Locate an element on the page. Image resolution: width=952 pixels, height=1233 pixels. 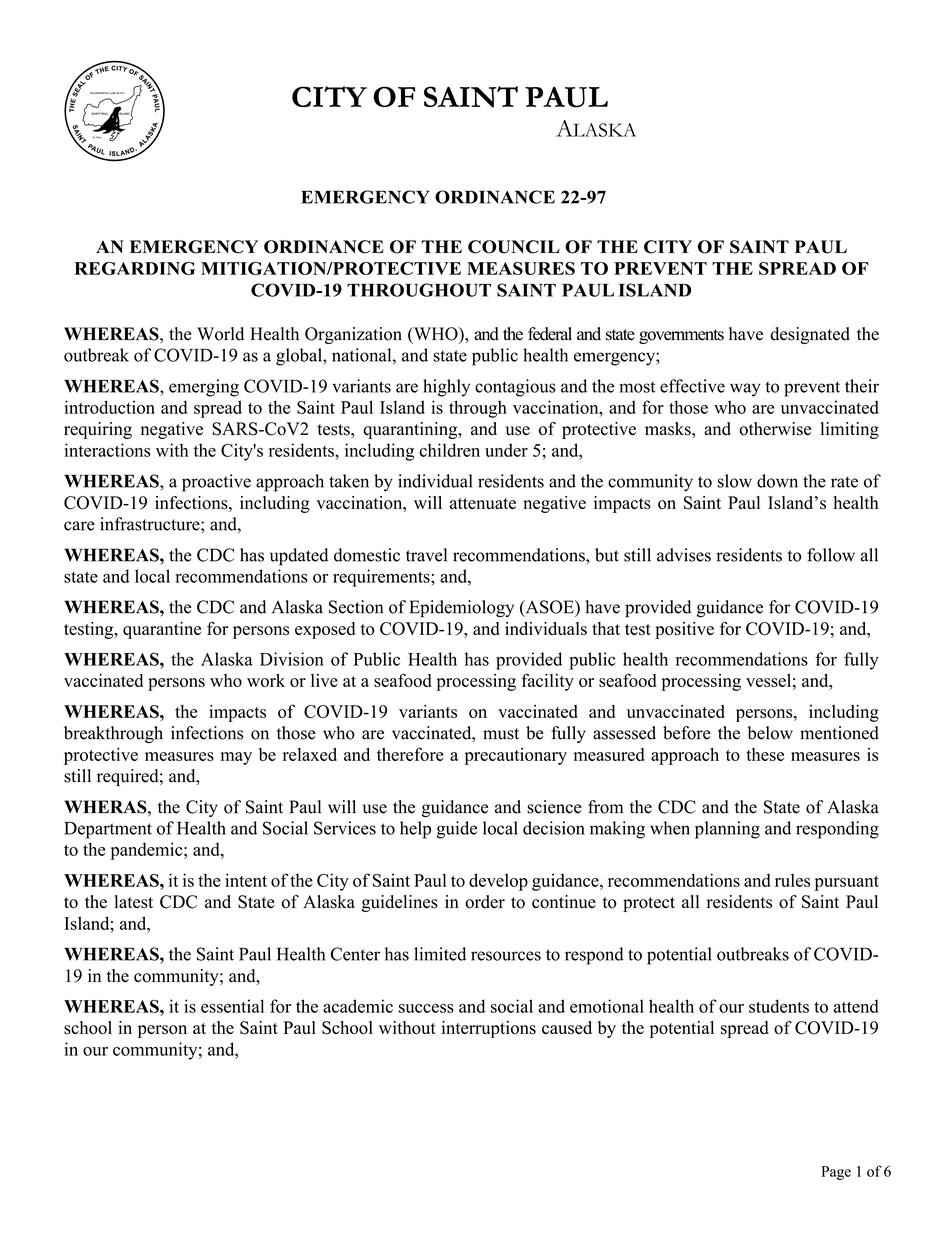
REGARDING is located at coordinates (134, 268).
